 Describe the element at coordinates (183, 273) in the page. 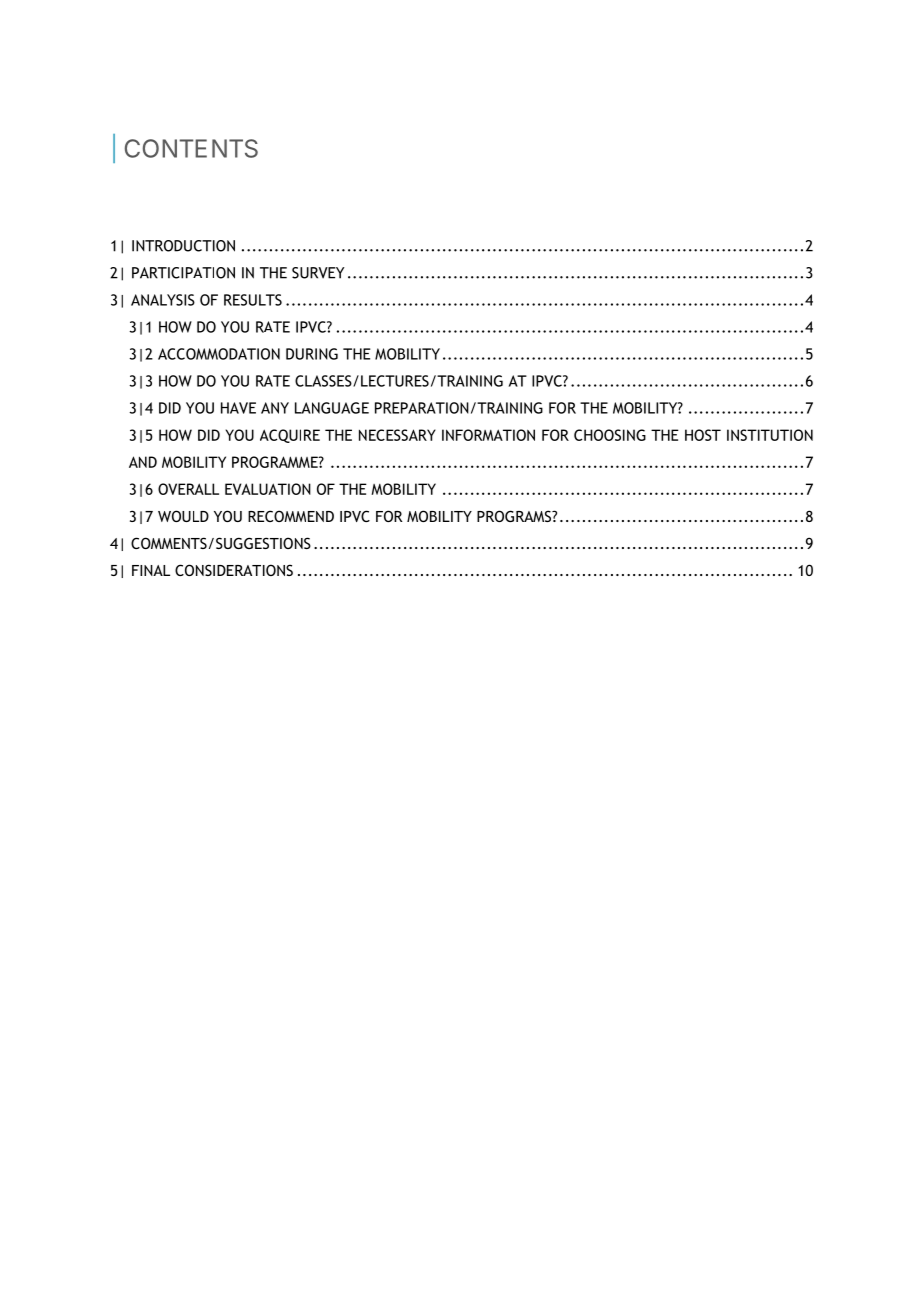

I see `PARTICIPATION` at that location.
